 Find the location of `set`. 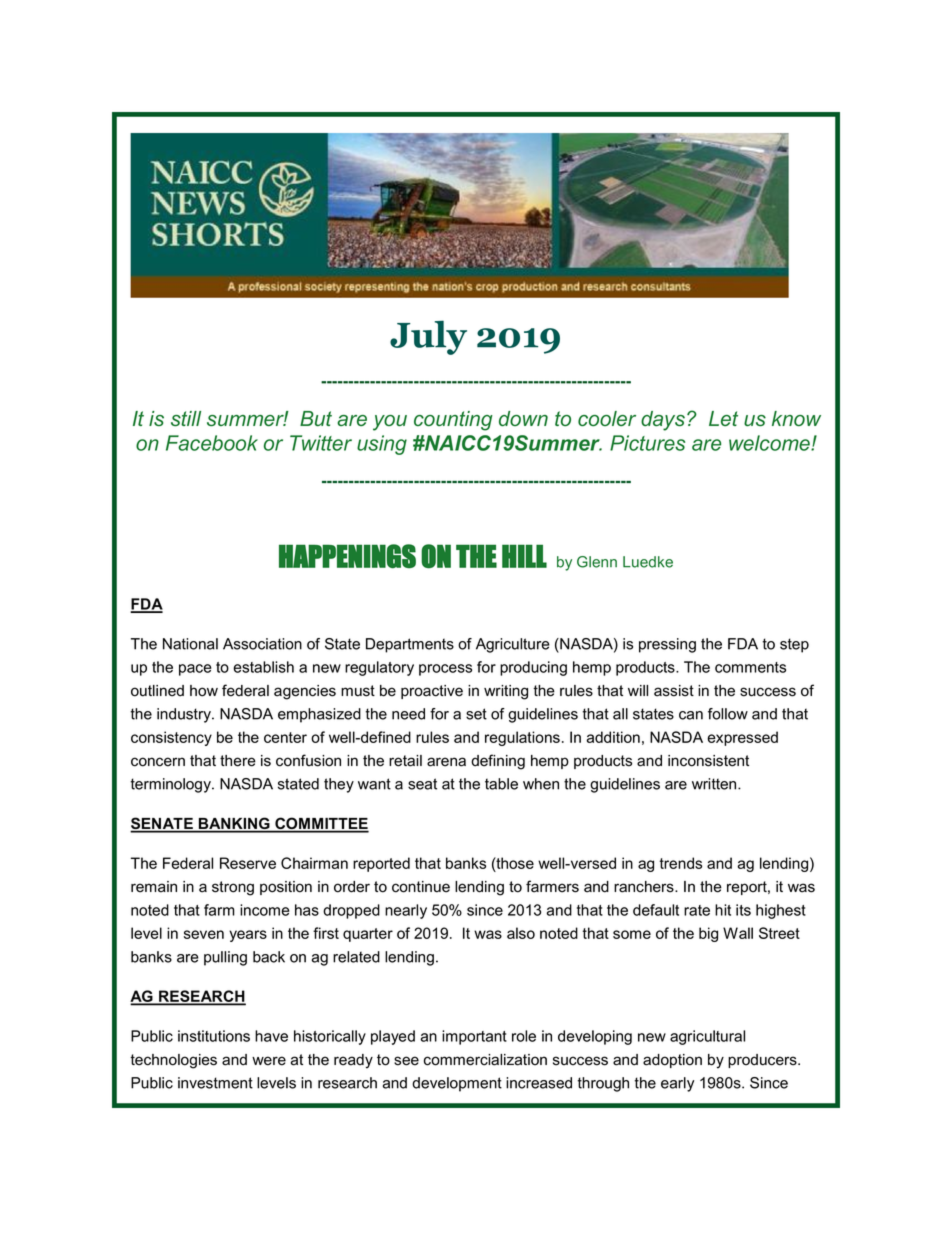

set is located at coordinates (476, 714).
